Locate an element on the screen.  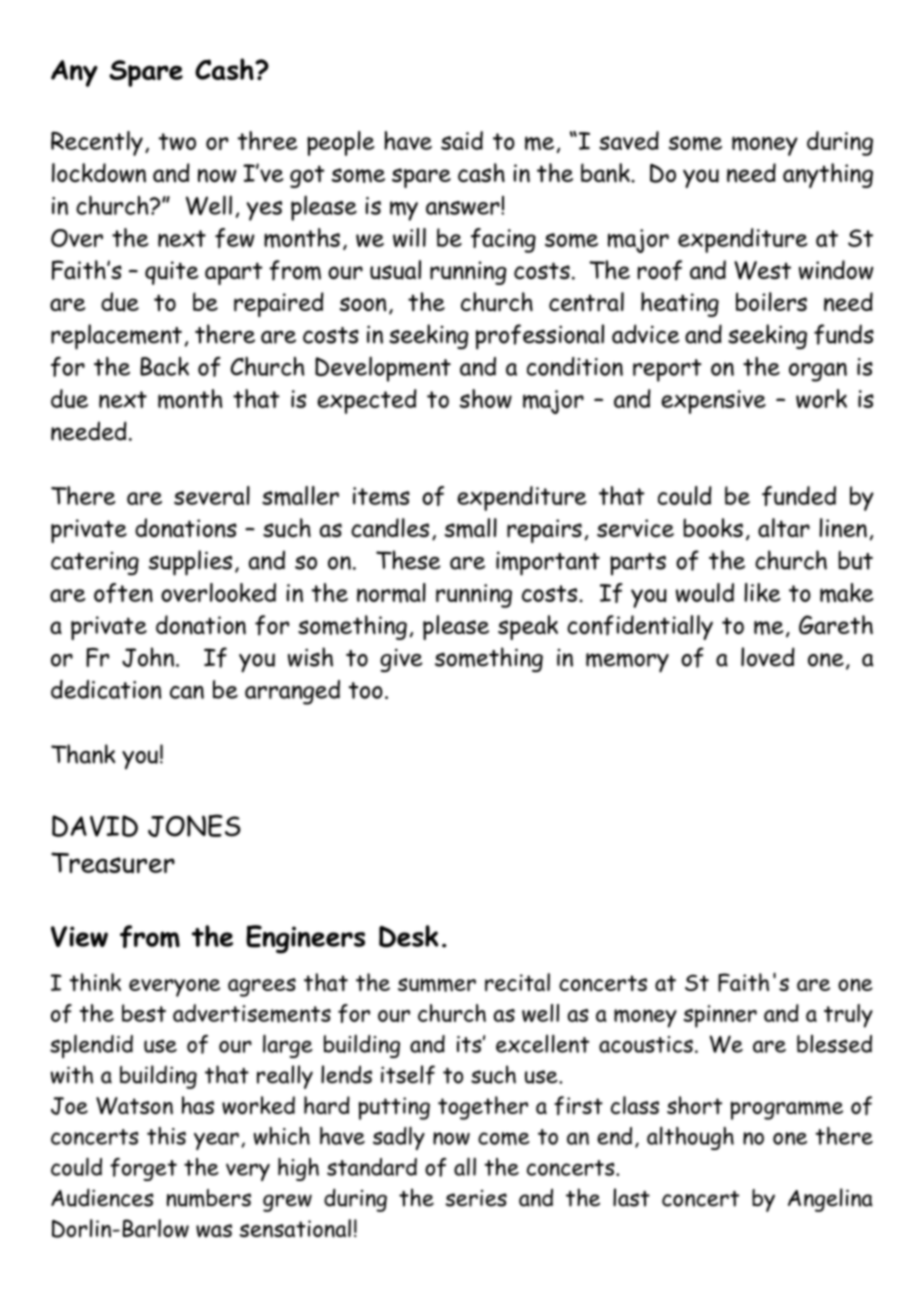
said is located at coordinates (462, 140).
